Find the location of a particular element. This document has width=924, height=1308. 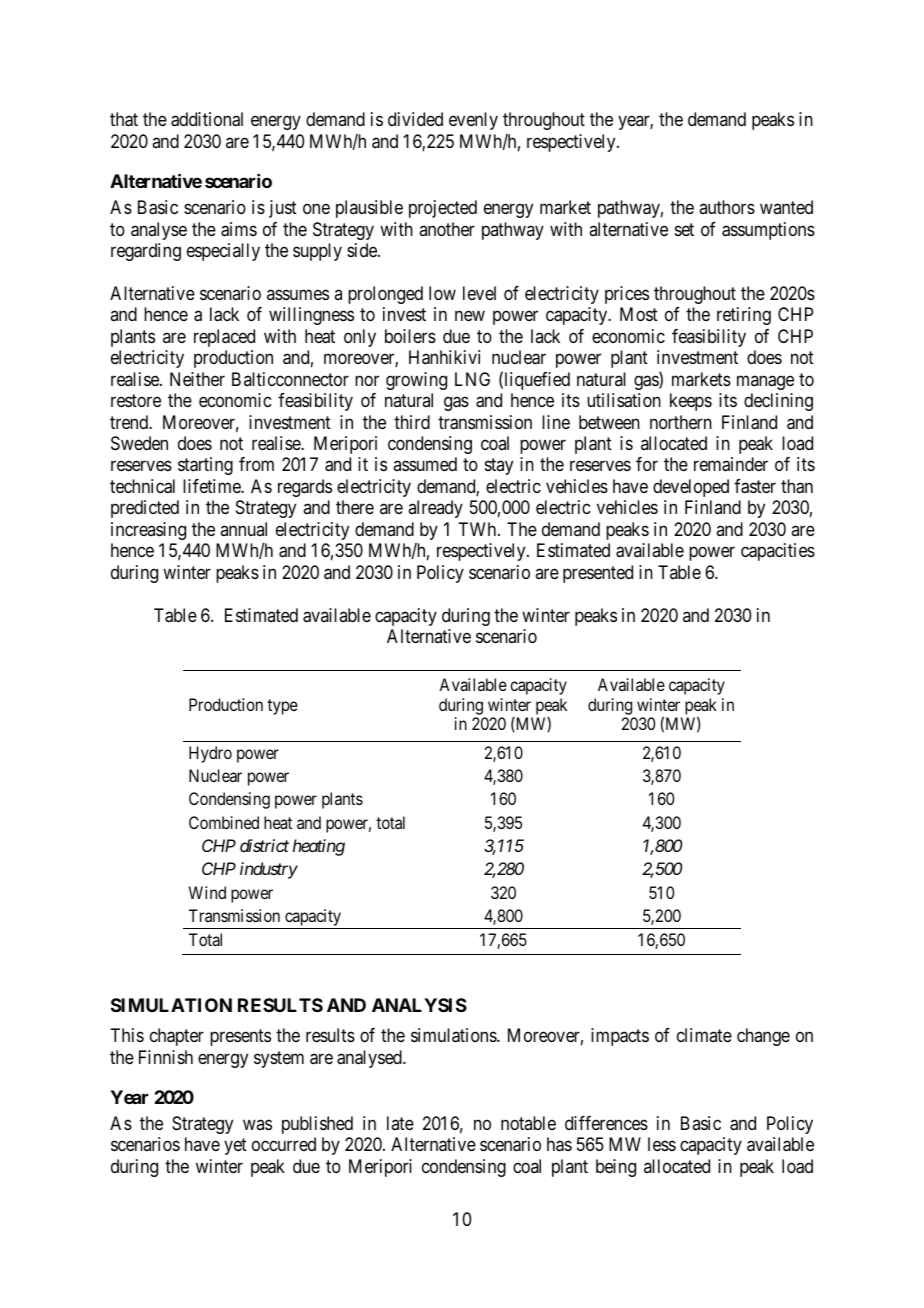

yet is located at coordinates (235, 1147).
